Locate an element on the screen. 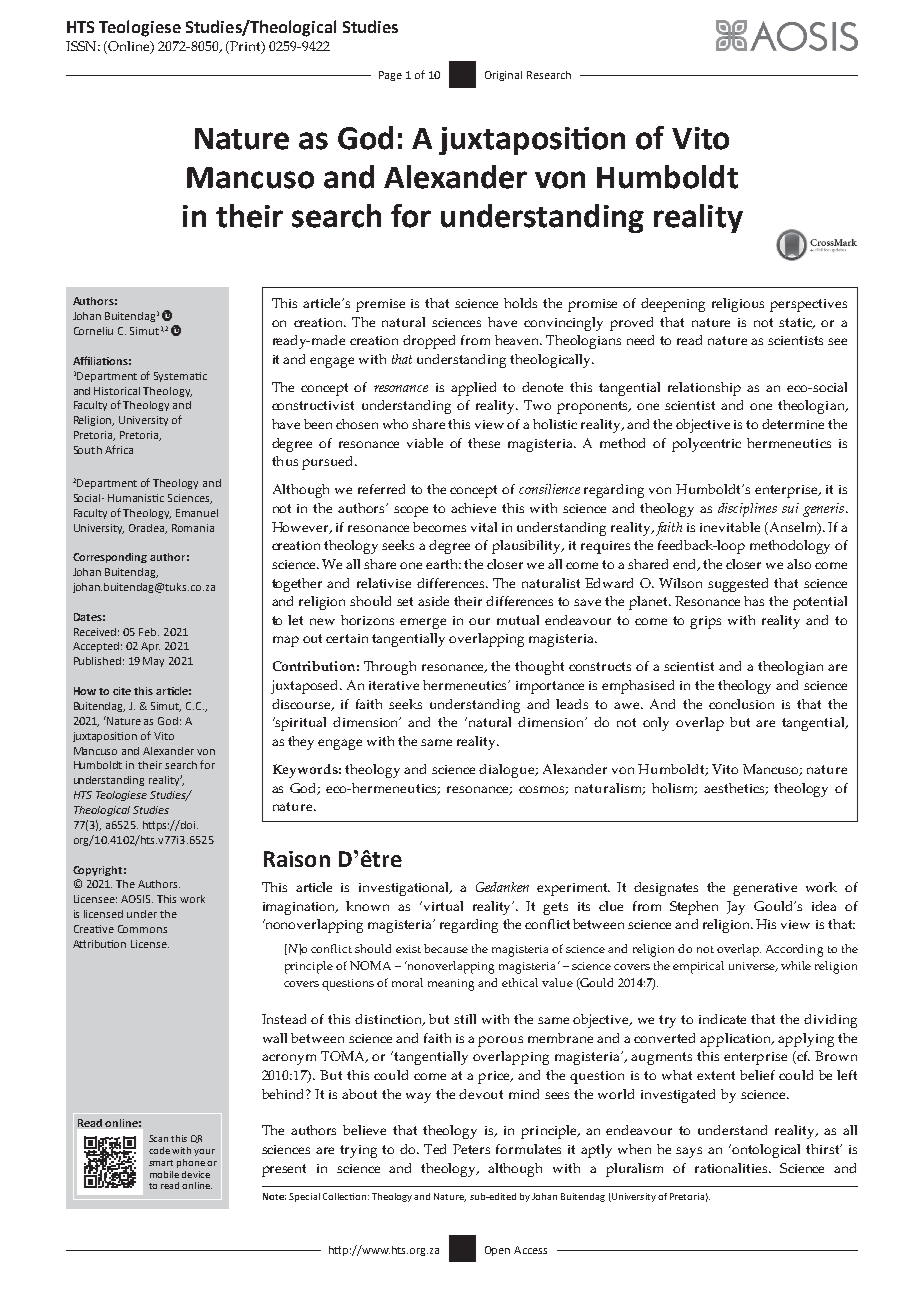 The image size is (924, 1308). Page is located at coordinates (390, 76).
